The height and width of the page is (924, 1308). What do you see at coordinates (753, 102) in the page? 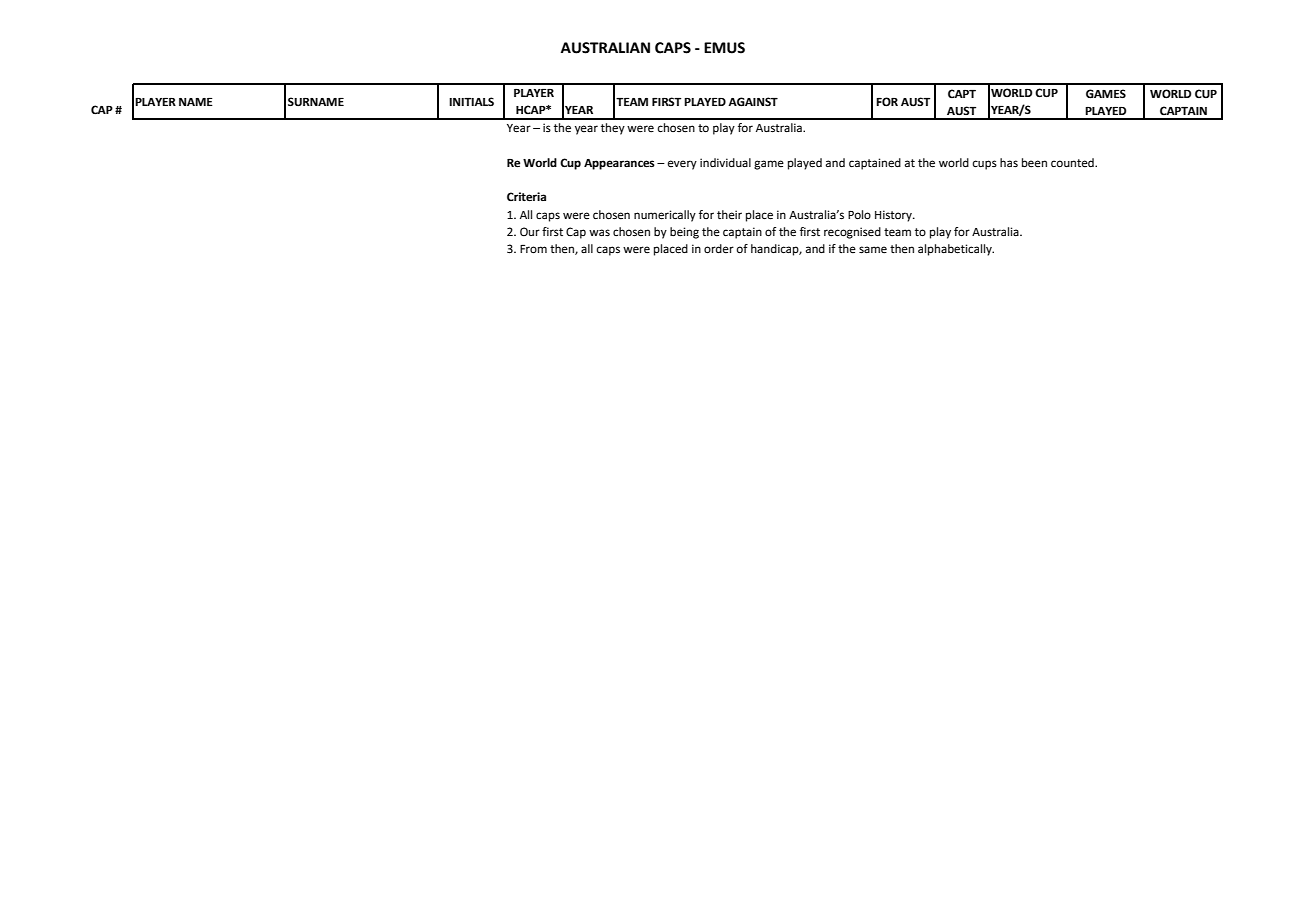
I see `AGAINST` at bounding box center [753, 102].
